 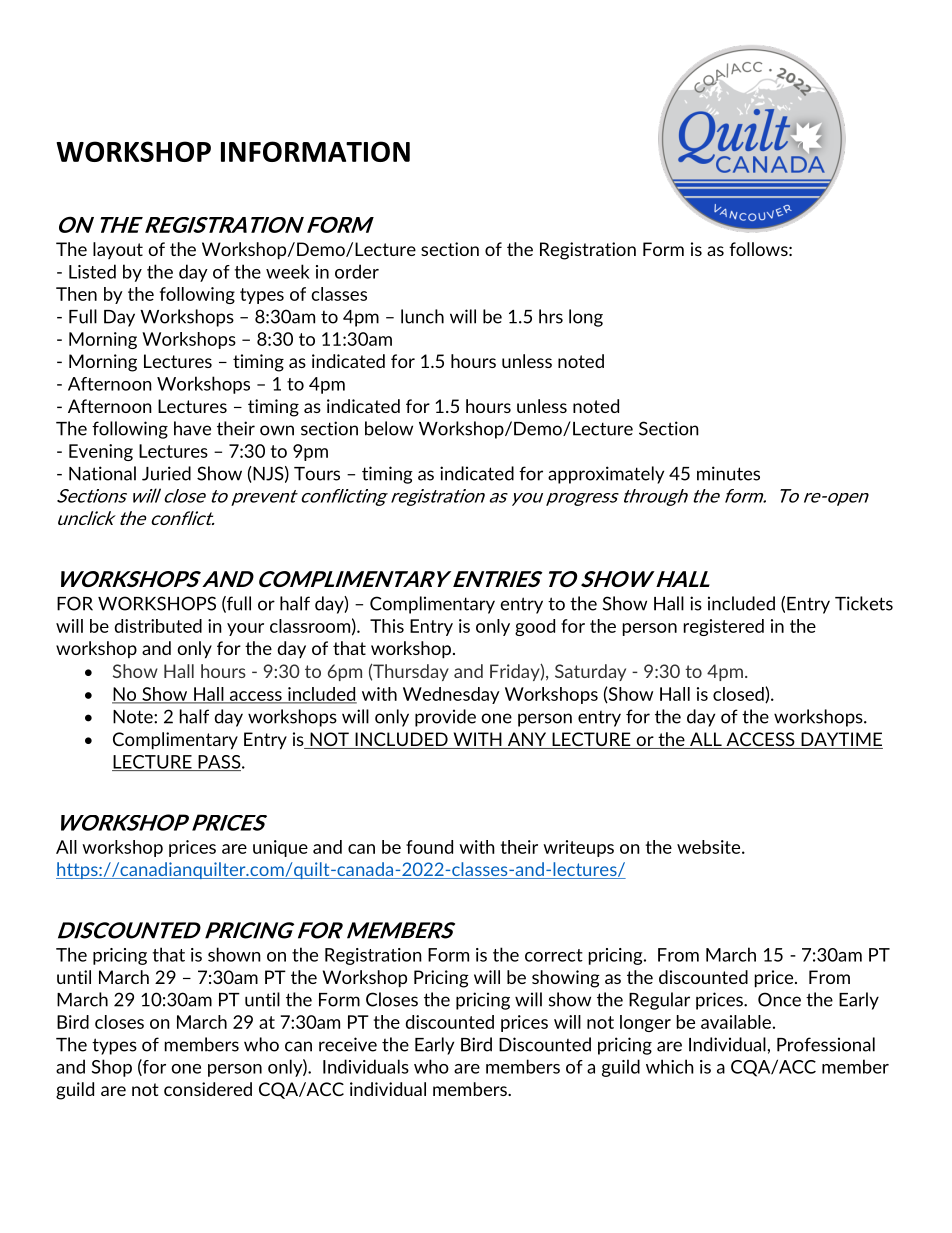 I want to click on Wednesday, so click(x=451, y=695).
